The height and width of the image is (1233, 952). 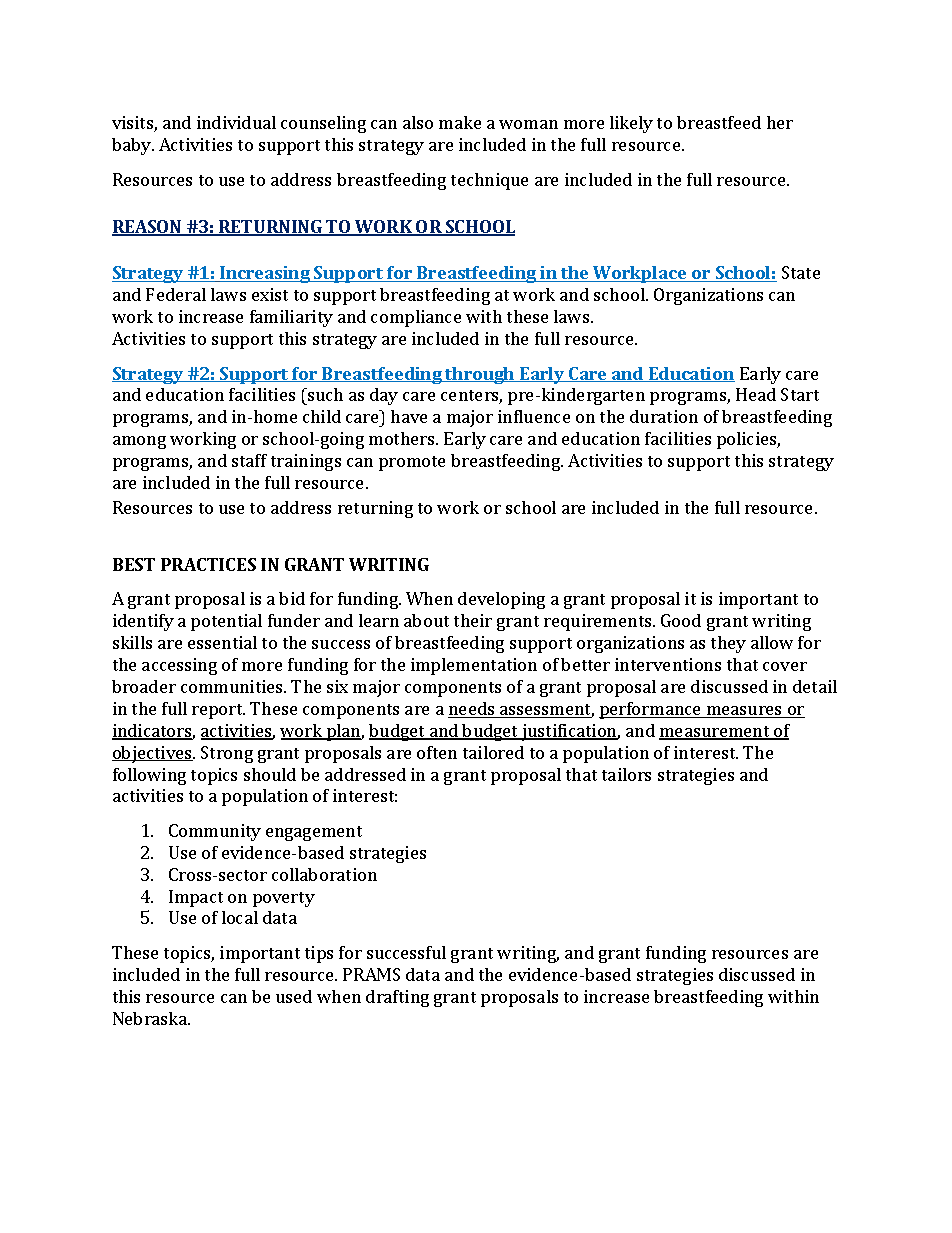 I want to click on measures, so click(x=744, y=712).
